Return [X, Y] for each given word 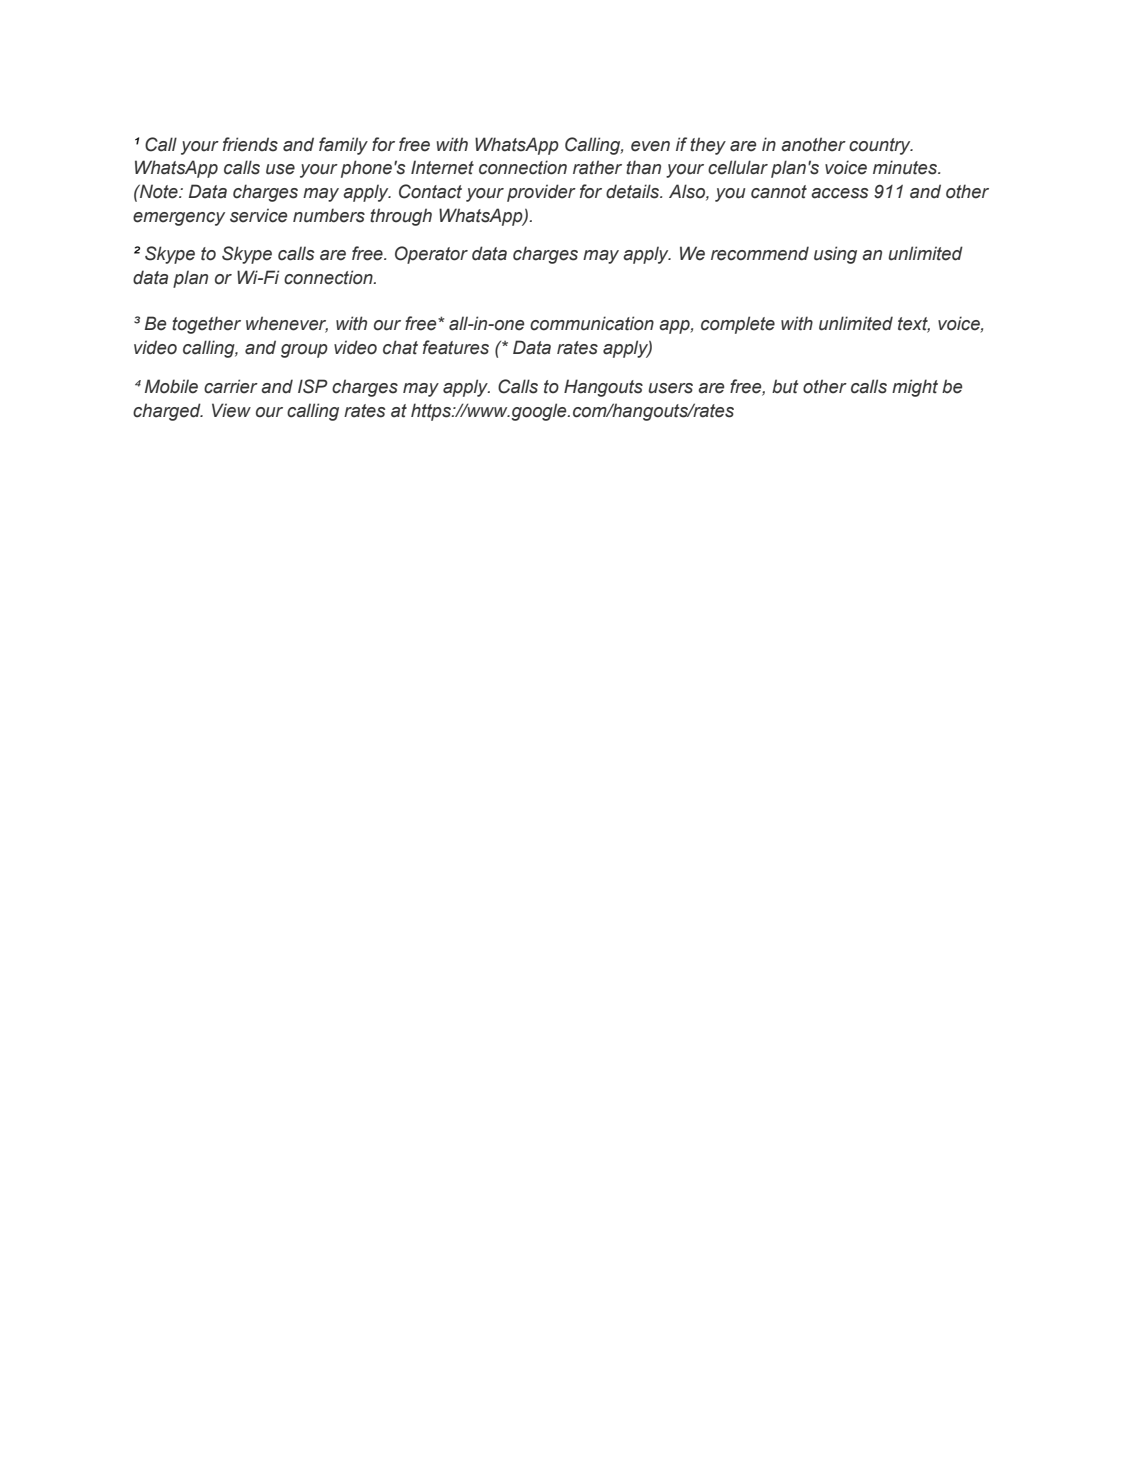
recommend [760, 253]
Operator [431, 255]
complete [738, 325]
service [258, 215]
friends [250, 144]
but [785, 386]
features [456, 347]
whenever [287, 324]
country [881, 146]
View [231, 410]
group [304, 351]
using [835, 255]
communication [592, 323]
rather [597, 167]
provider [541, 193]
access [840, 193]
